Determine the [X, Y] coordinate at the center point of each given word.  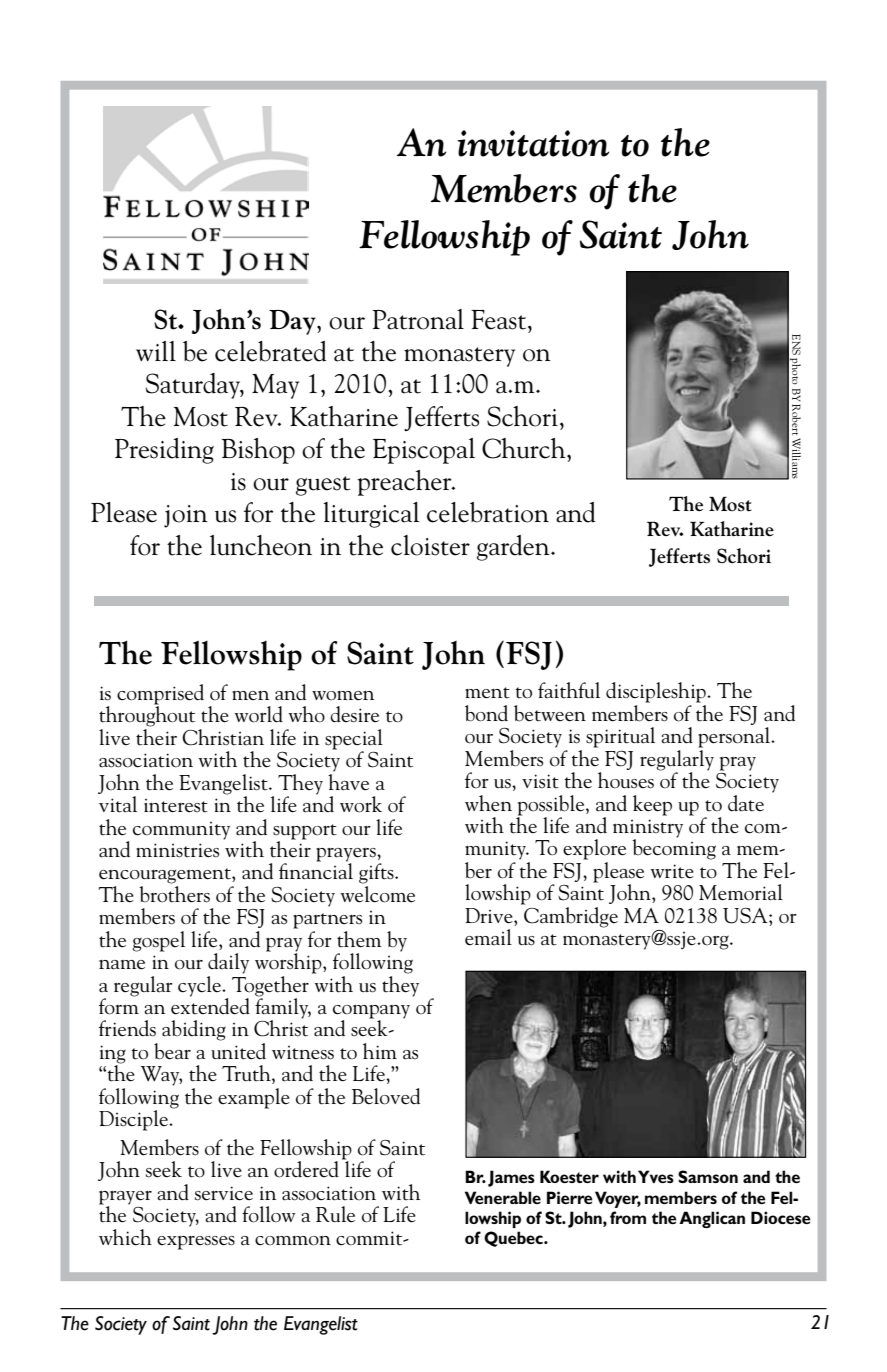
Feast [500, 320]
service [224, 1193]
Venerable [503, 1197]
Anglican [712, 1219]
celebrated [271, 351]
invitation [533, 143]
